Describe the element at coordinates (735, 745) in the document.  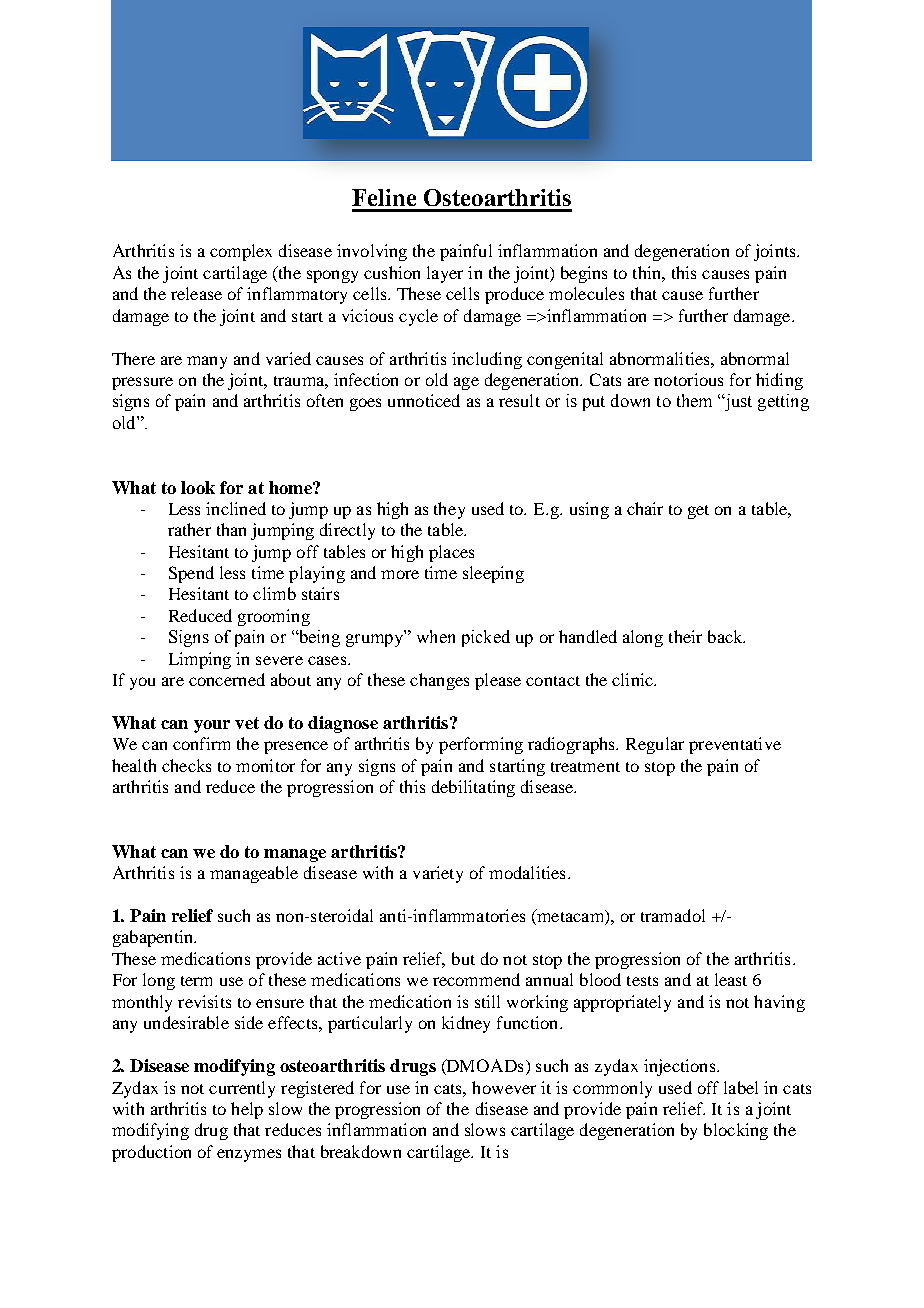
I see `preventative` at that location.
